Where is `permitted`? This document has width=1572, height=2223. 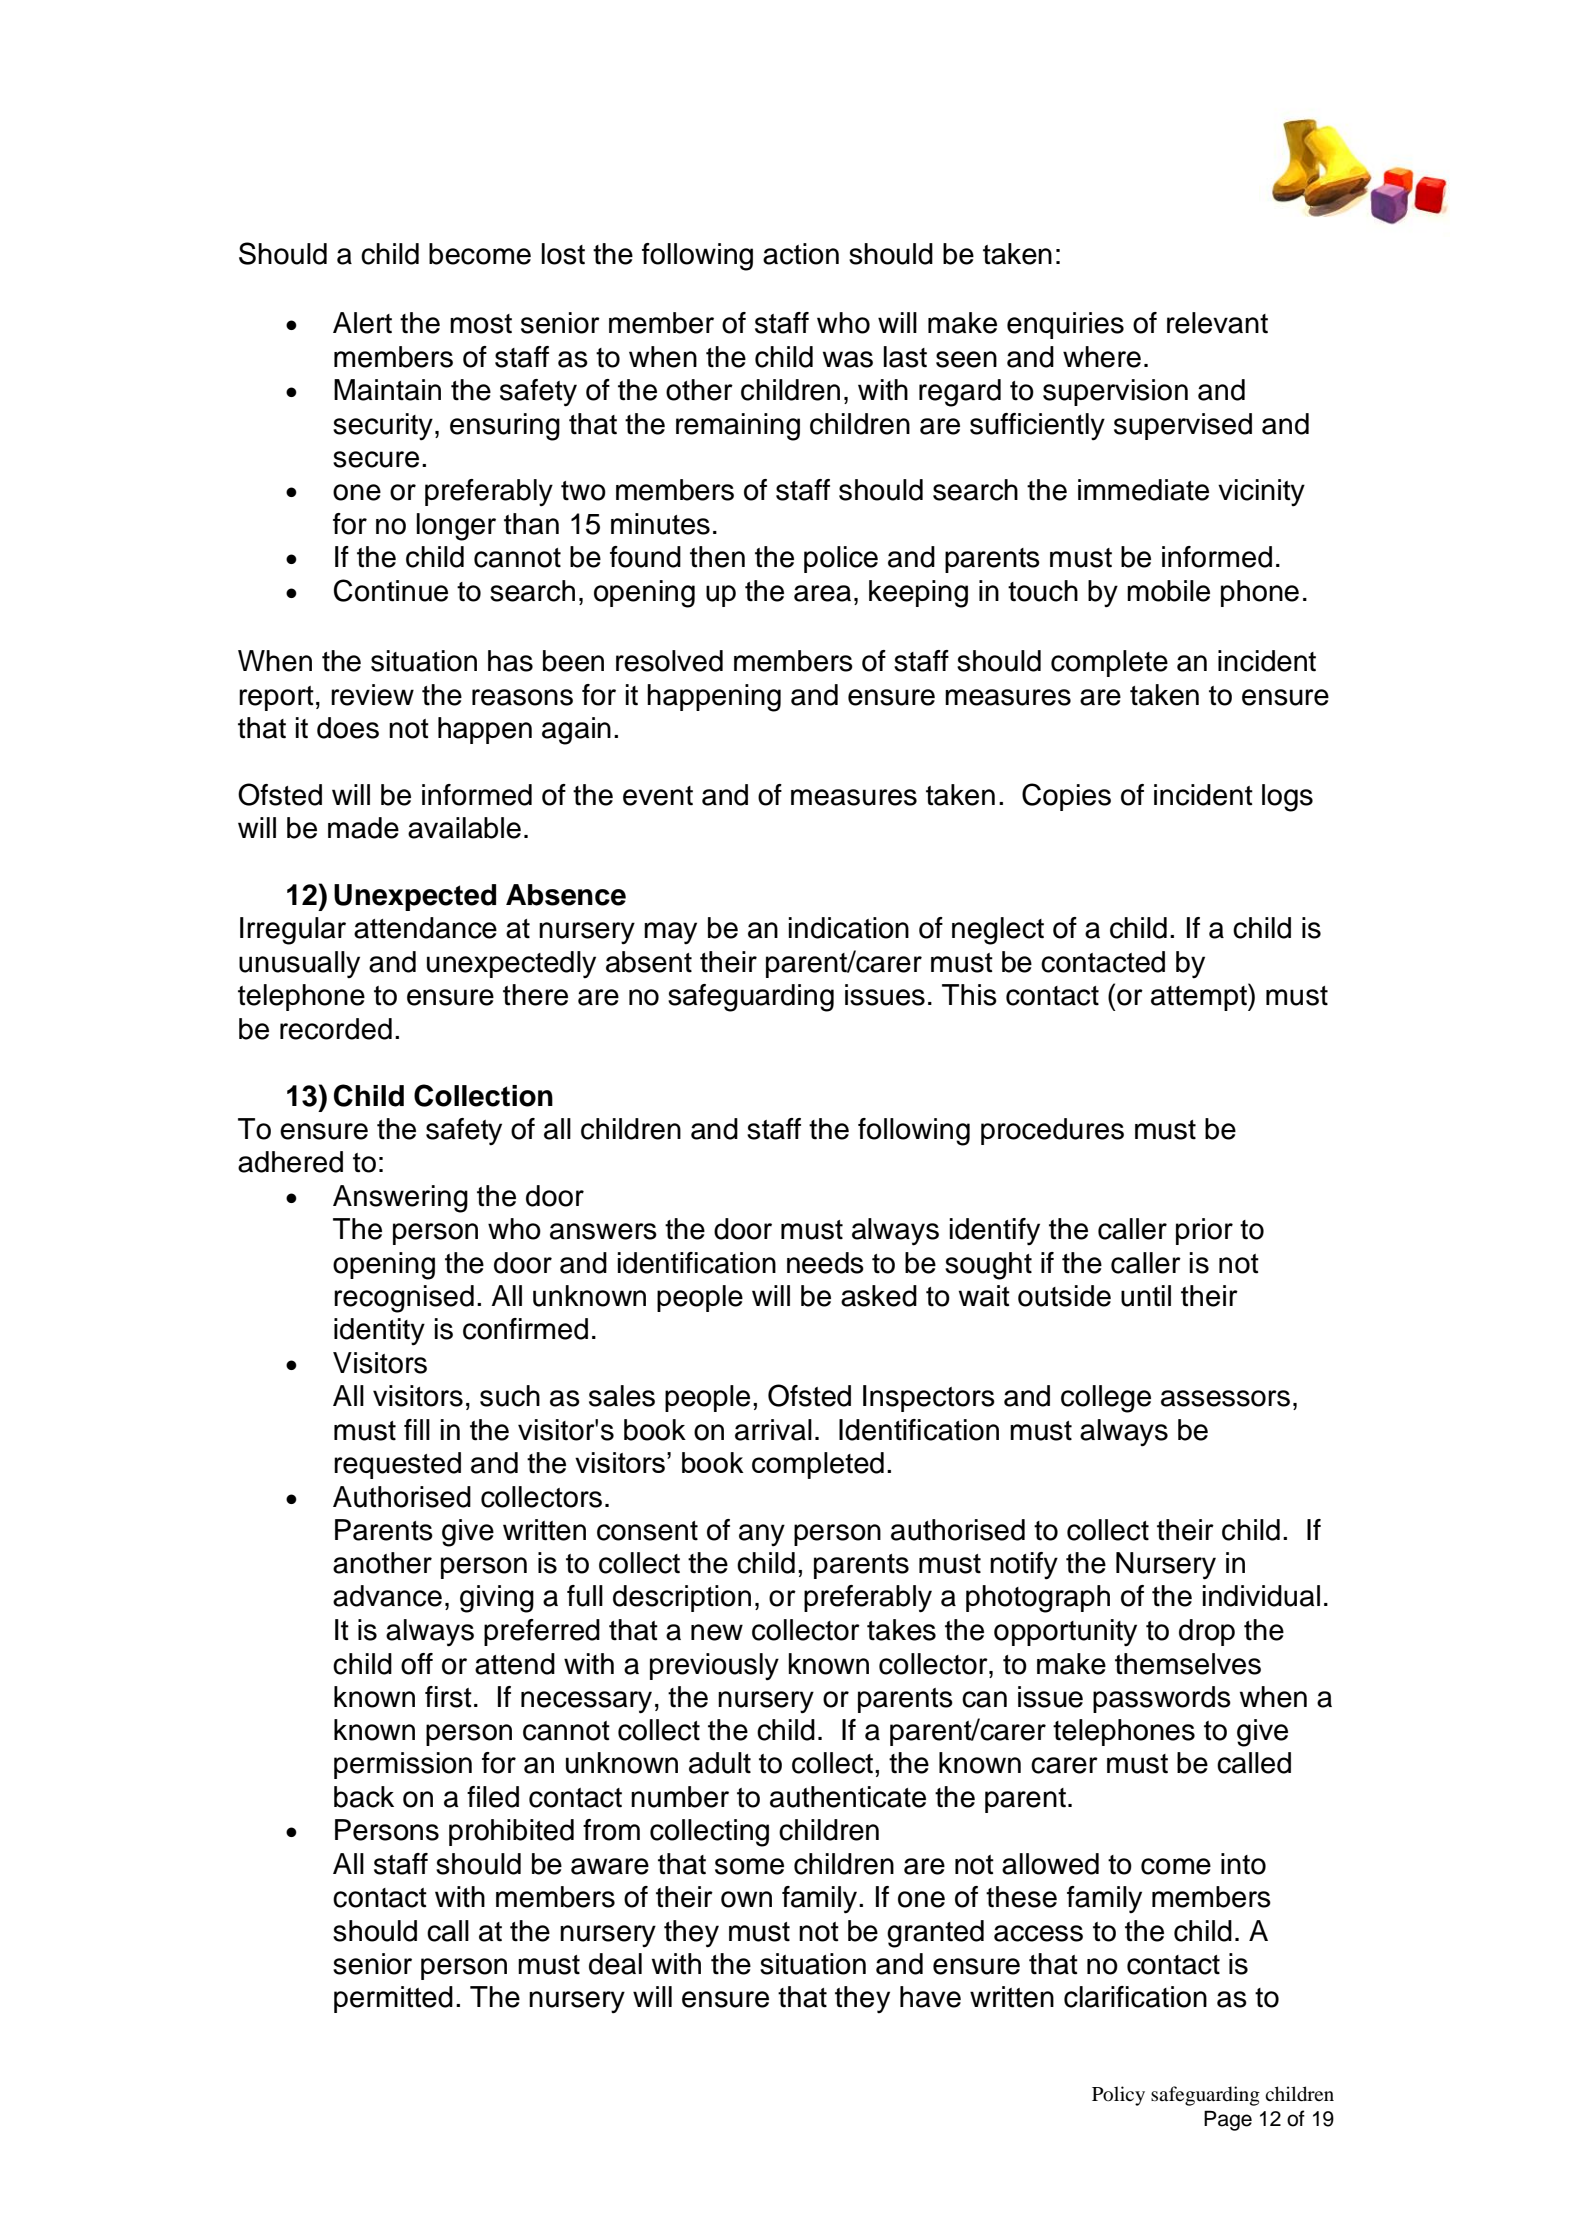
permitted is located at coordinates (393, 1999).
